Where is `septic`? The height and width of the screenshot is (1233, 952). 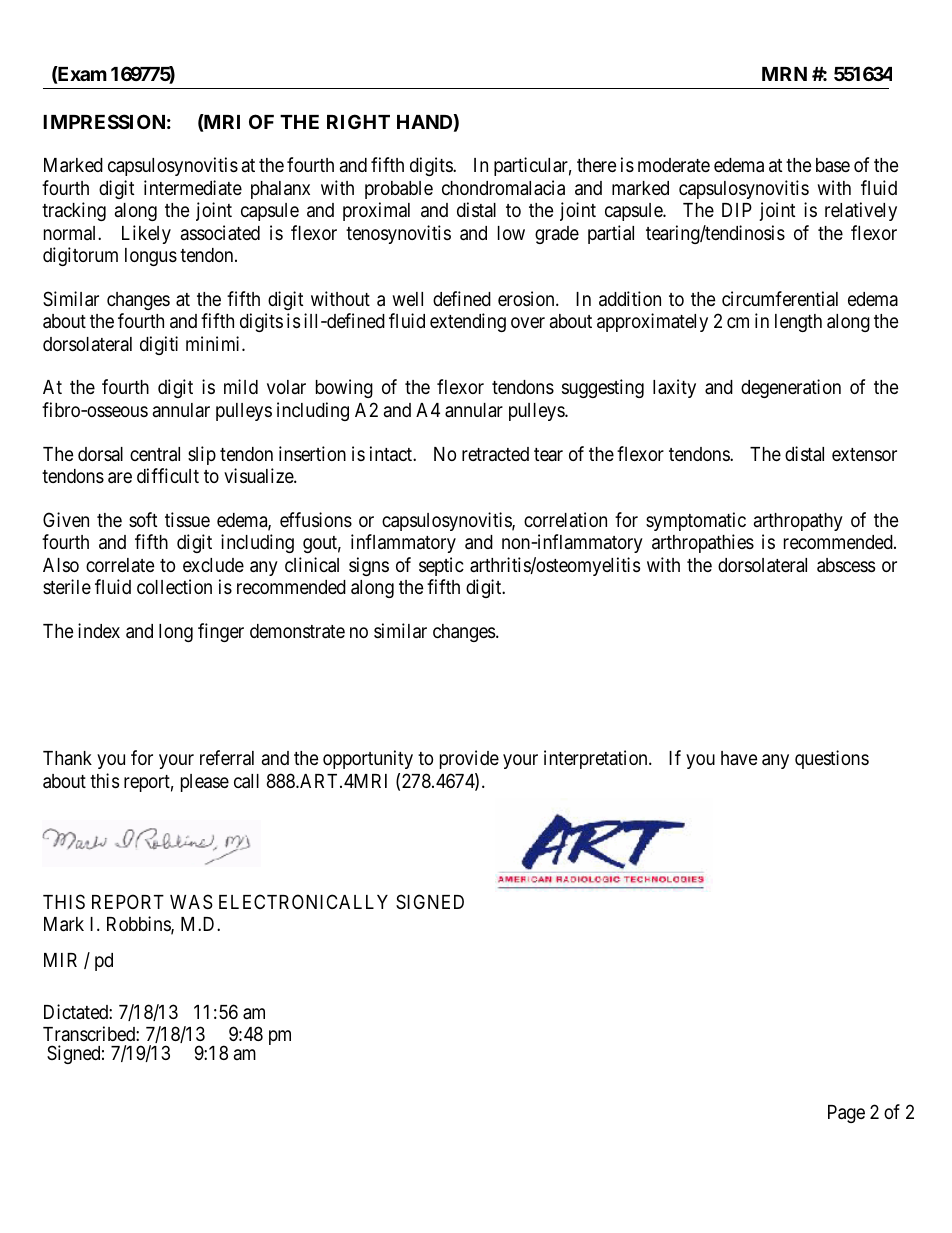 septic is located at coordinates (441, 566).
